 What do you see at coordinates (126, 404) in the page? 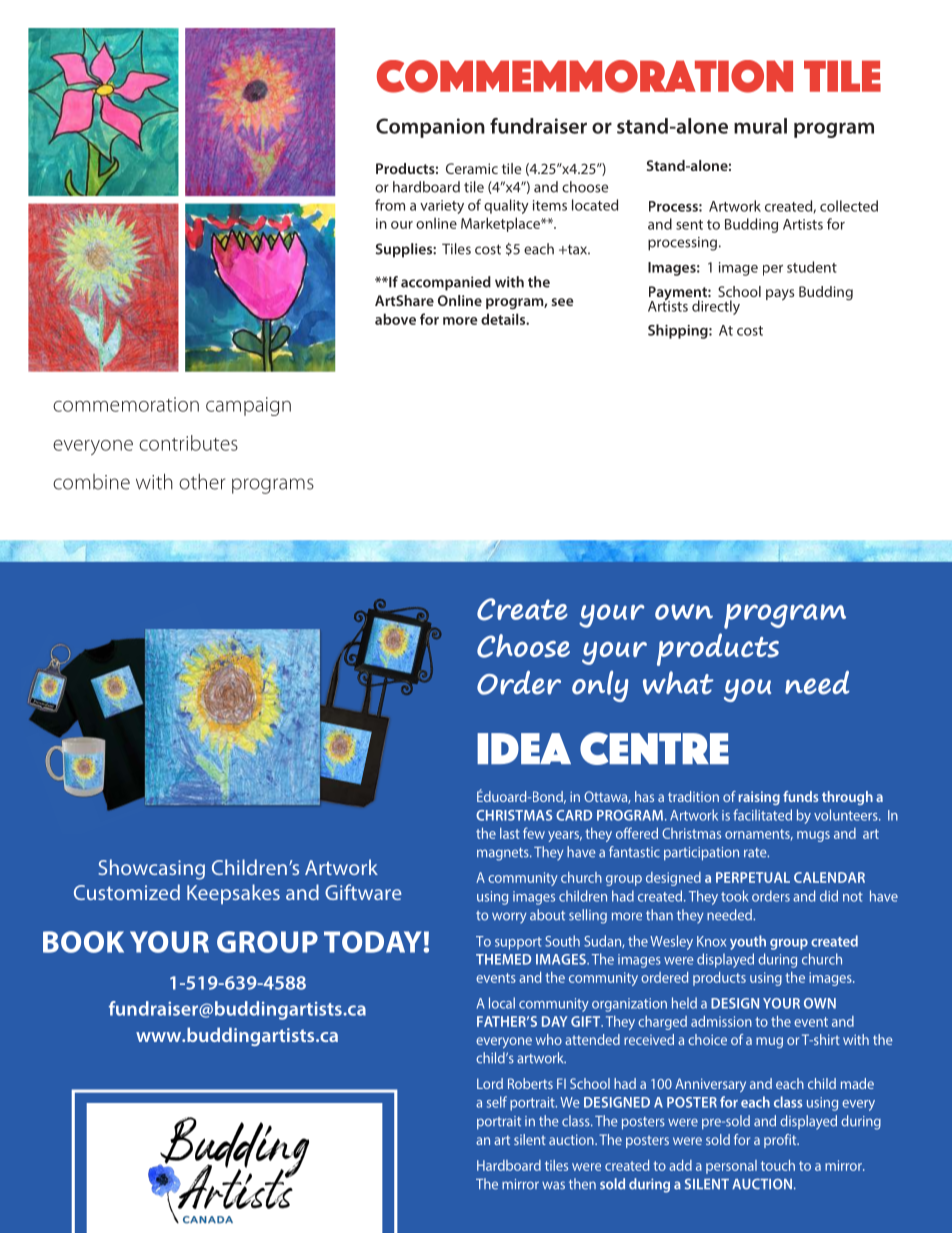
I see `commemoration` at bounding box center [126, 404].
